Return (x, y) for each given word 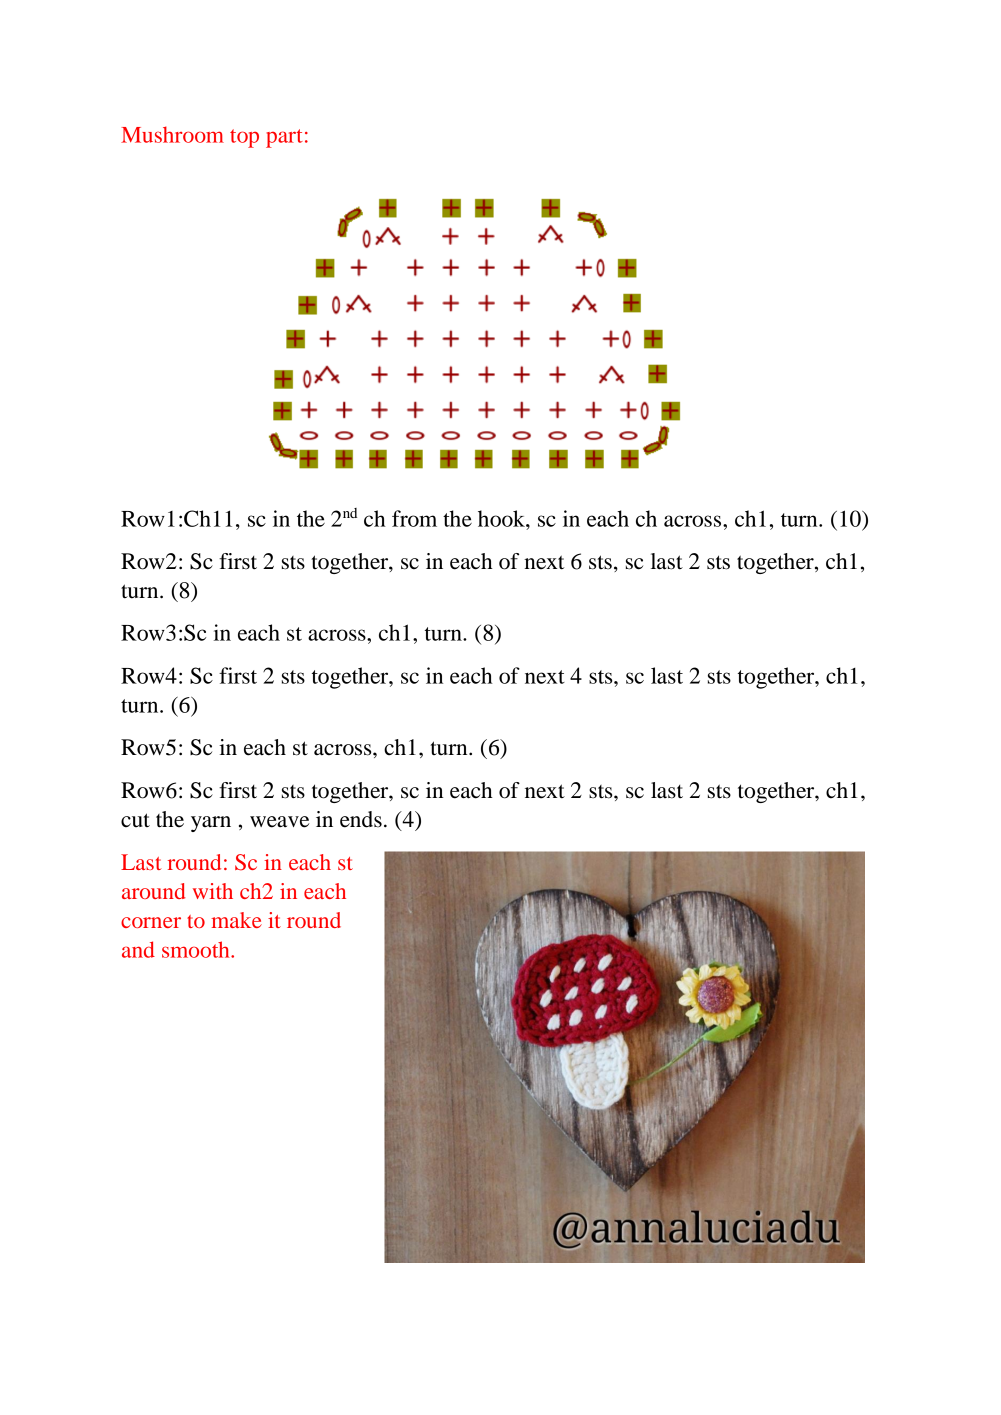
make (236, 920)
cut (135, 820)
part (284, 138)
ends (361, 819)
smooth (197, 949)
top (244, 138)
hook (502, 518)
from (414, 518)
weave (279, 822)
